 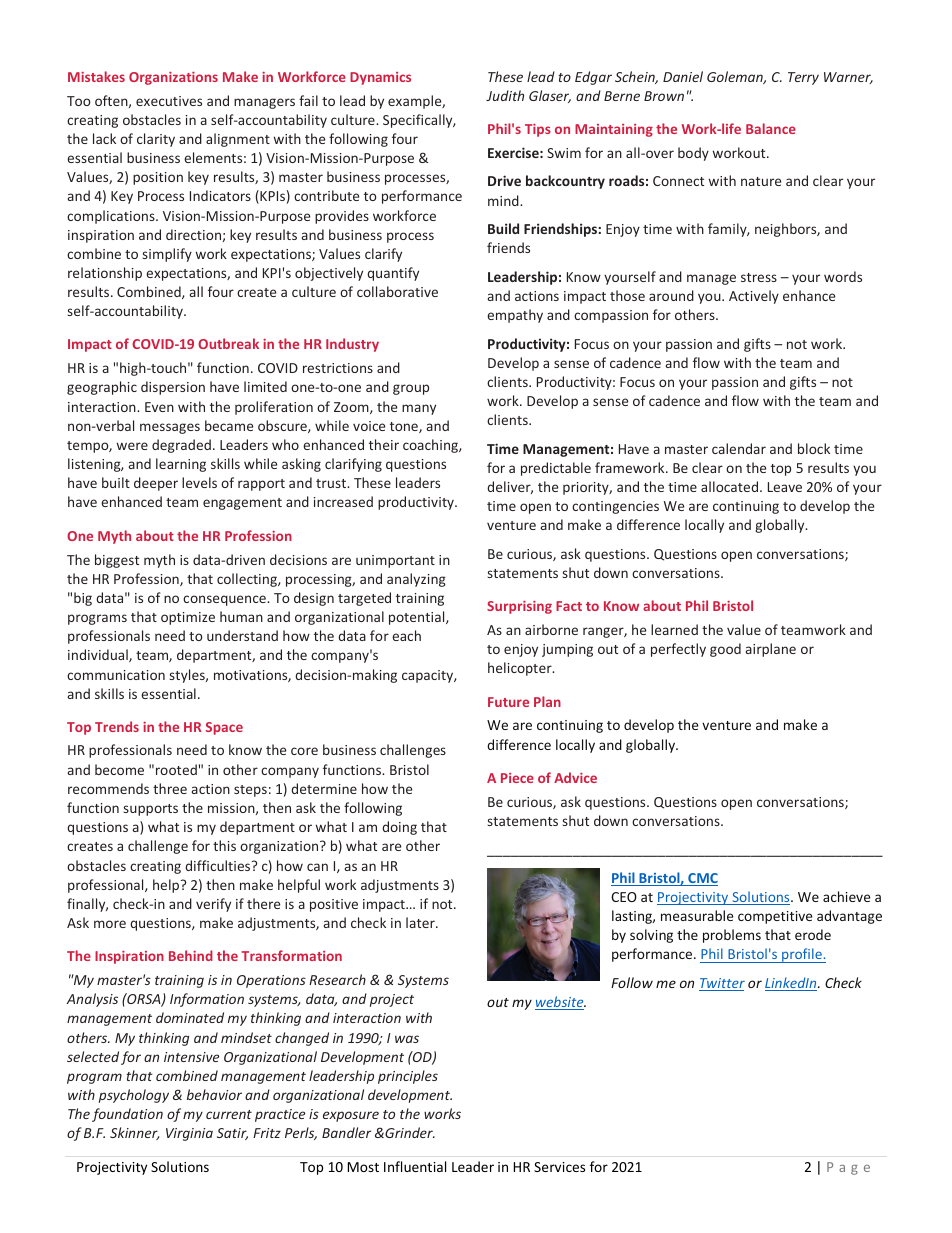 What do you see at coordinates (559, 1167) in the document?
I see `Services` at bounding box center [559, 1167].
